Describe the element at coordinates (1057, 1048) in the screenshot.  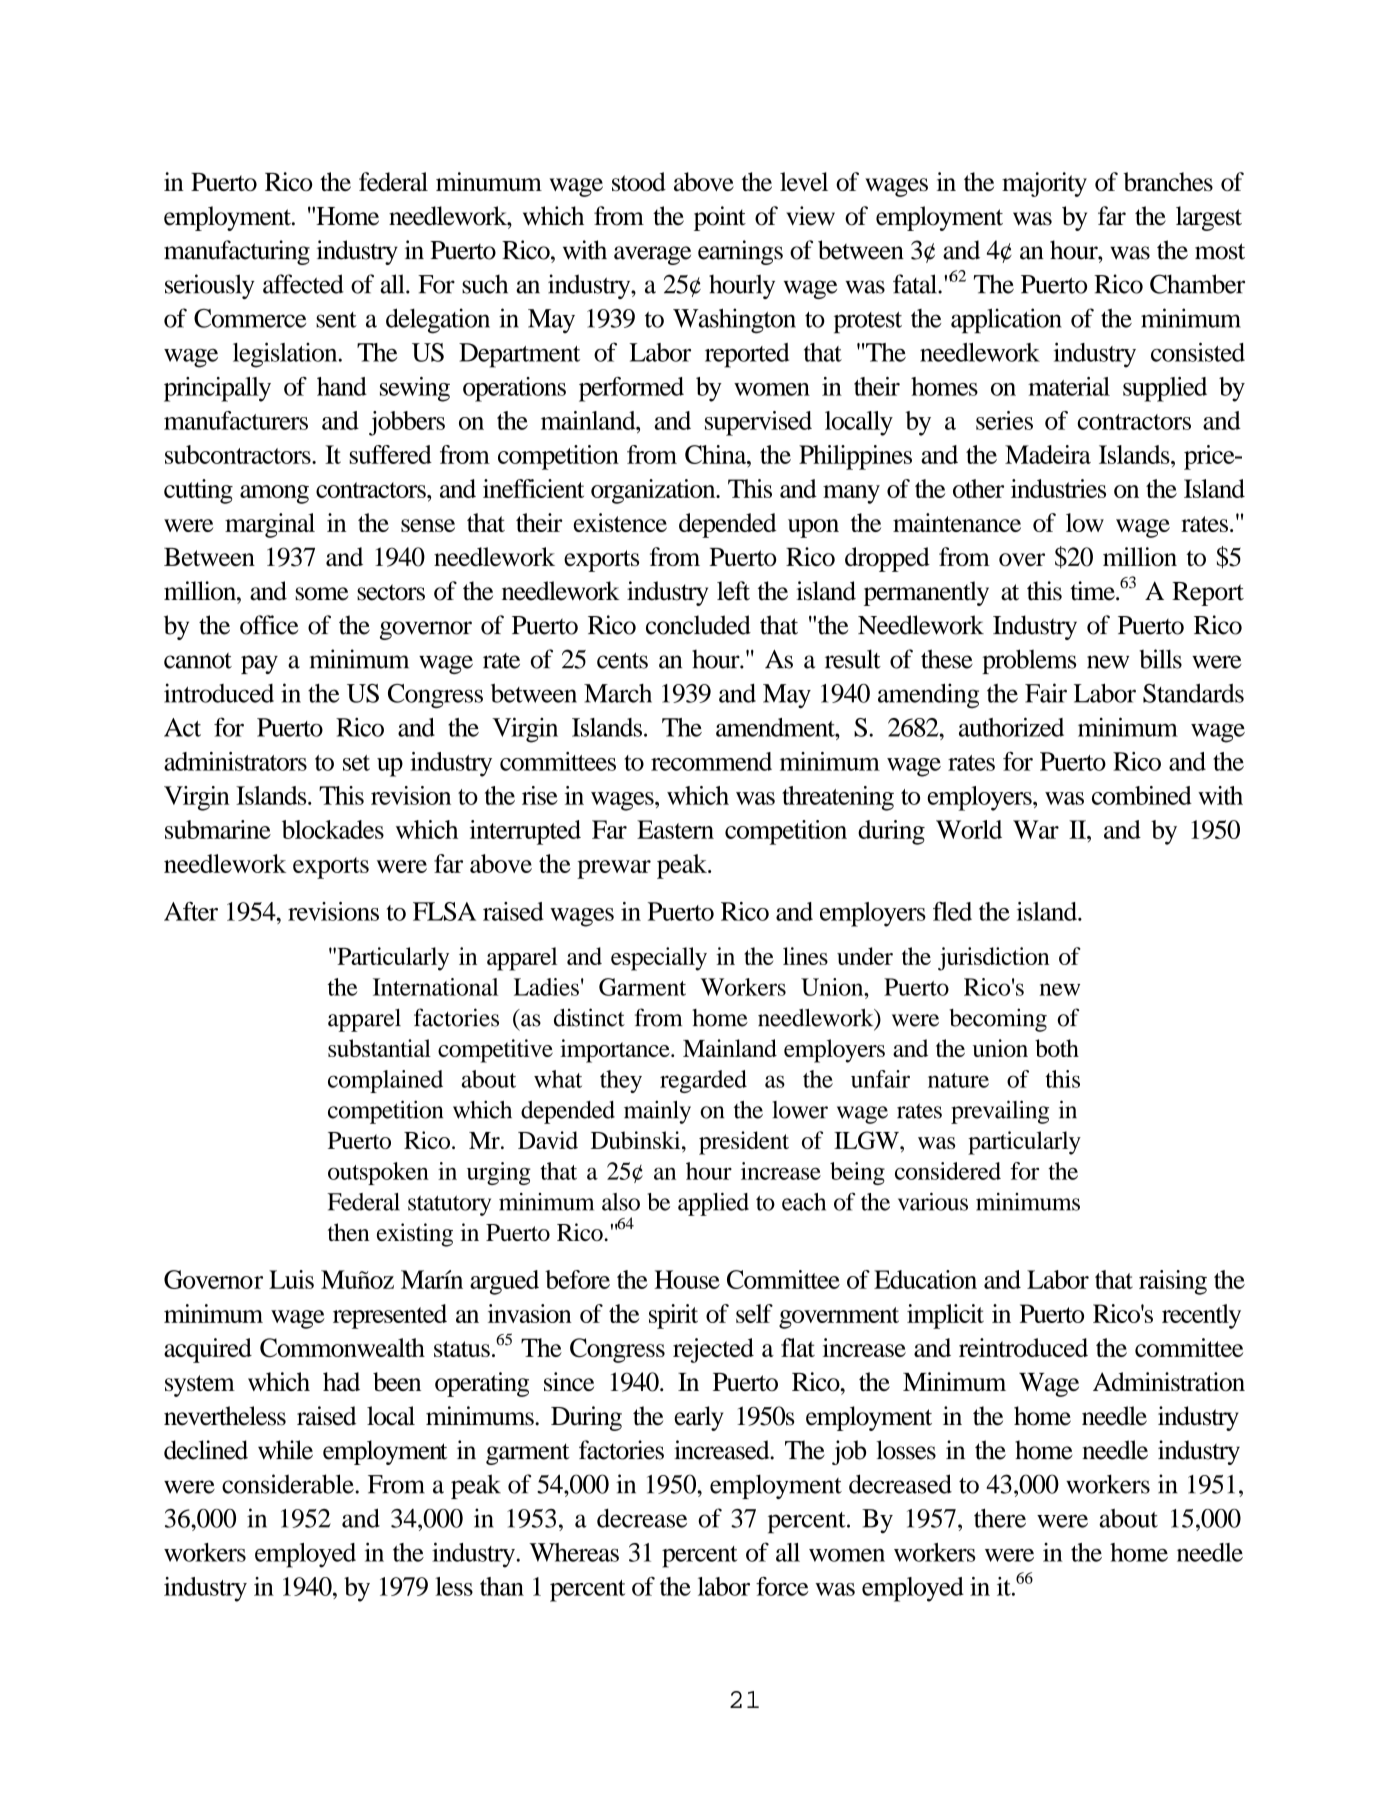
I see `both` at that location.
